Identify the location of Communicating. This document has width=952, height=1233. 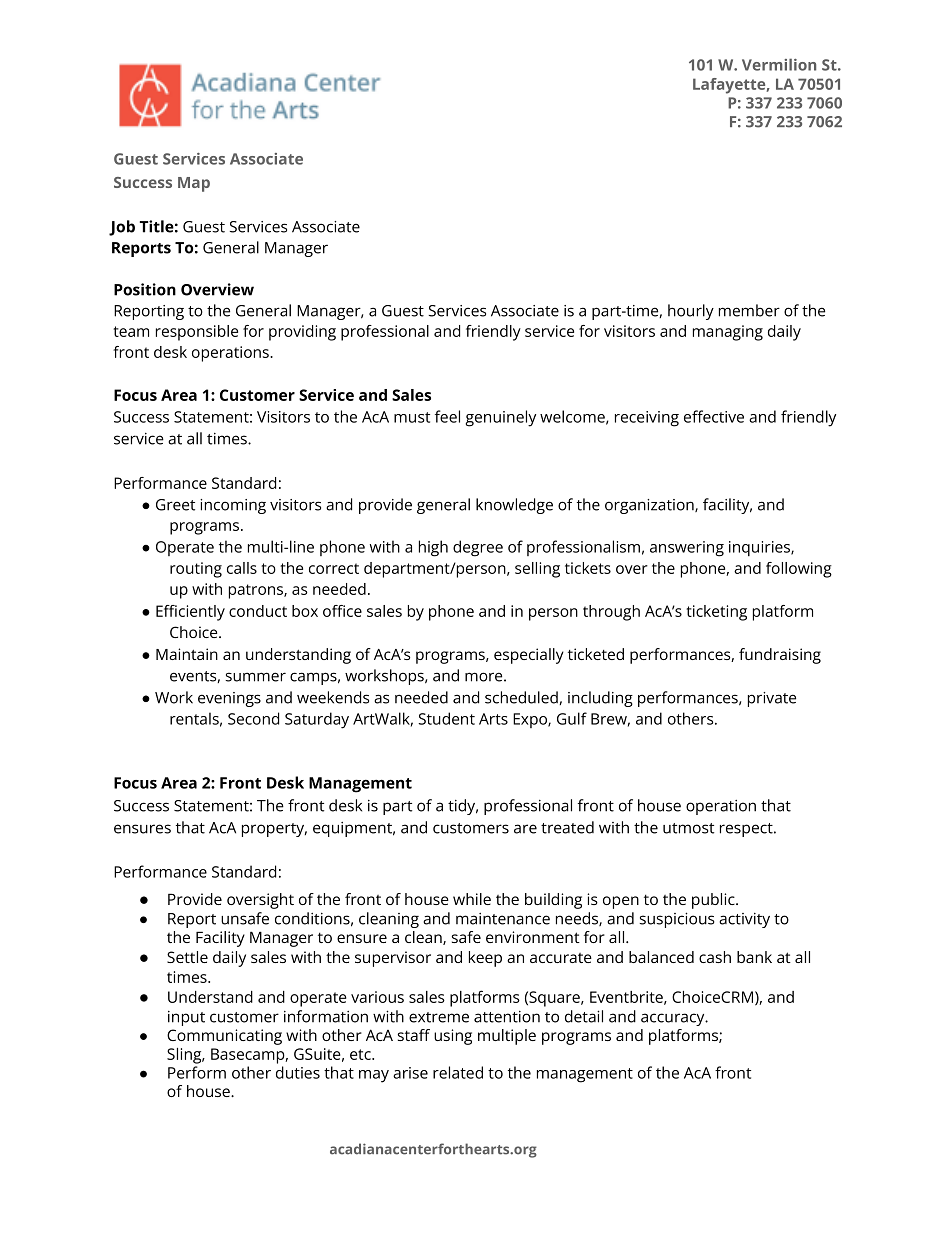
(224, 1037).
